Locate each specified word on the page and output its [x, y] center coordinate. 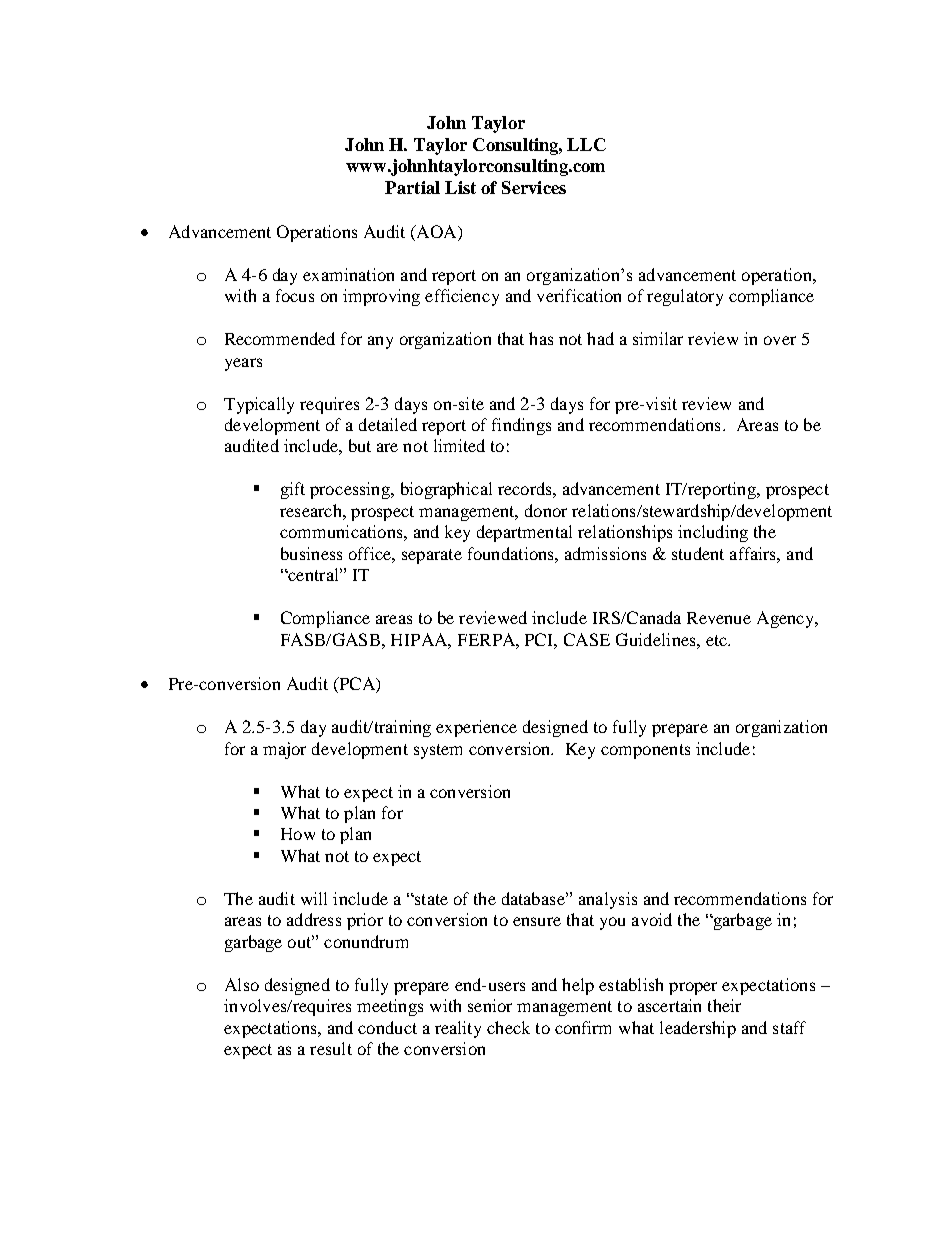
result [331, 1048]
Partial [412, 187]
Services [534, 187]
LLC [586, 144]
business [311, 553]
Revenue [719, 618]
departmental [524, 533]
